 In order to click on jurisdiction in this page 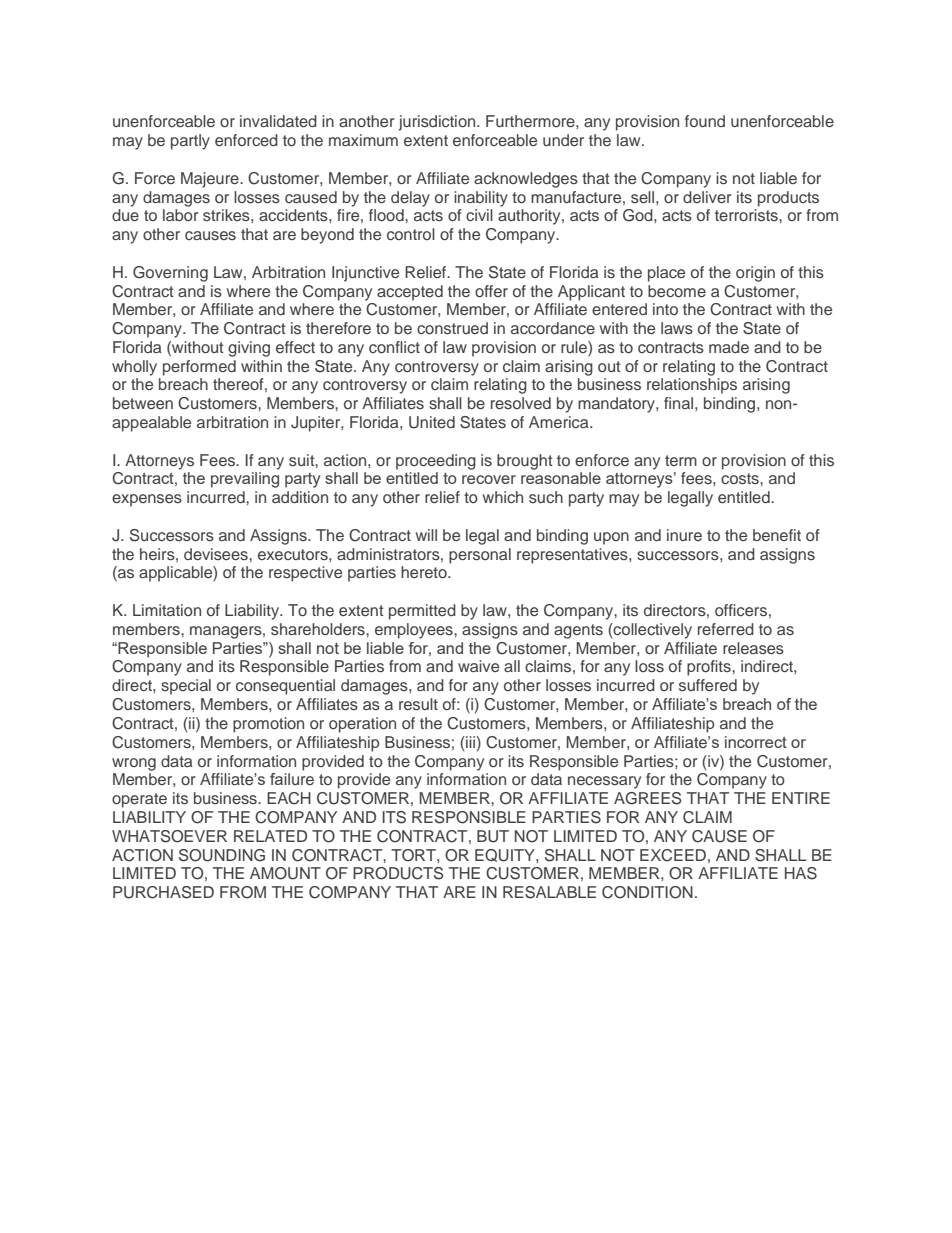, I will do `click(438, 123)`.
